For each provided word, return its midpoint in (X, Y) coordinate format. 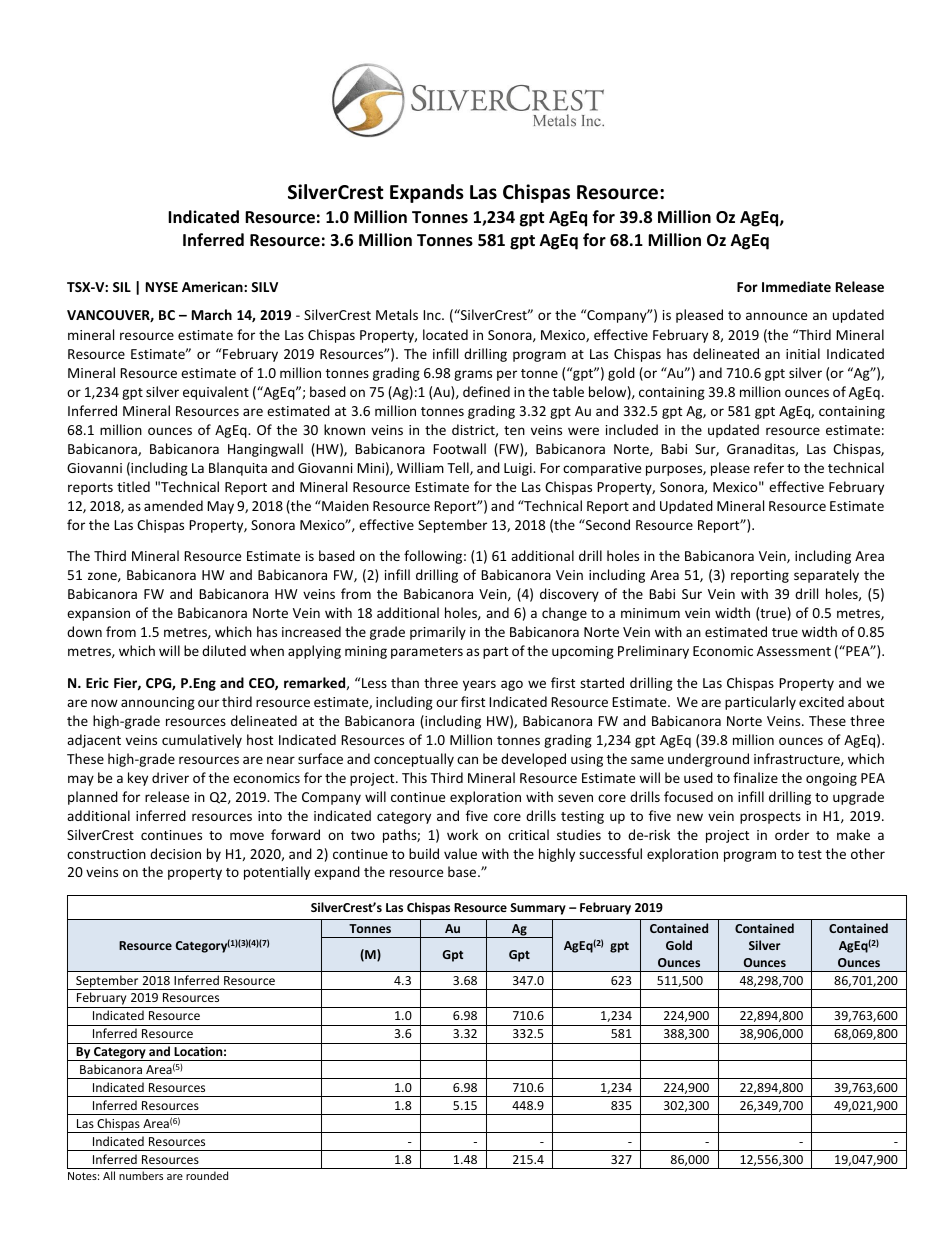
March (212, 314)
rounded (207, 1175)
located (445, 334)
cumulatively (202, 741)
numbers (141, 1175)
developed (533, 760)
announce (776, 316)
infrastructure (798, 759)
